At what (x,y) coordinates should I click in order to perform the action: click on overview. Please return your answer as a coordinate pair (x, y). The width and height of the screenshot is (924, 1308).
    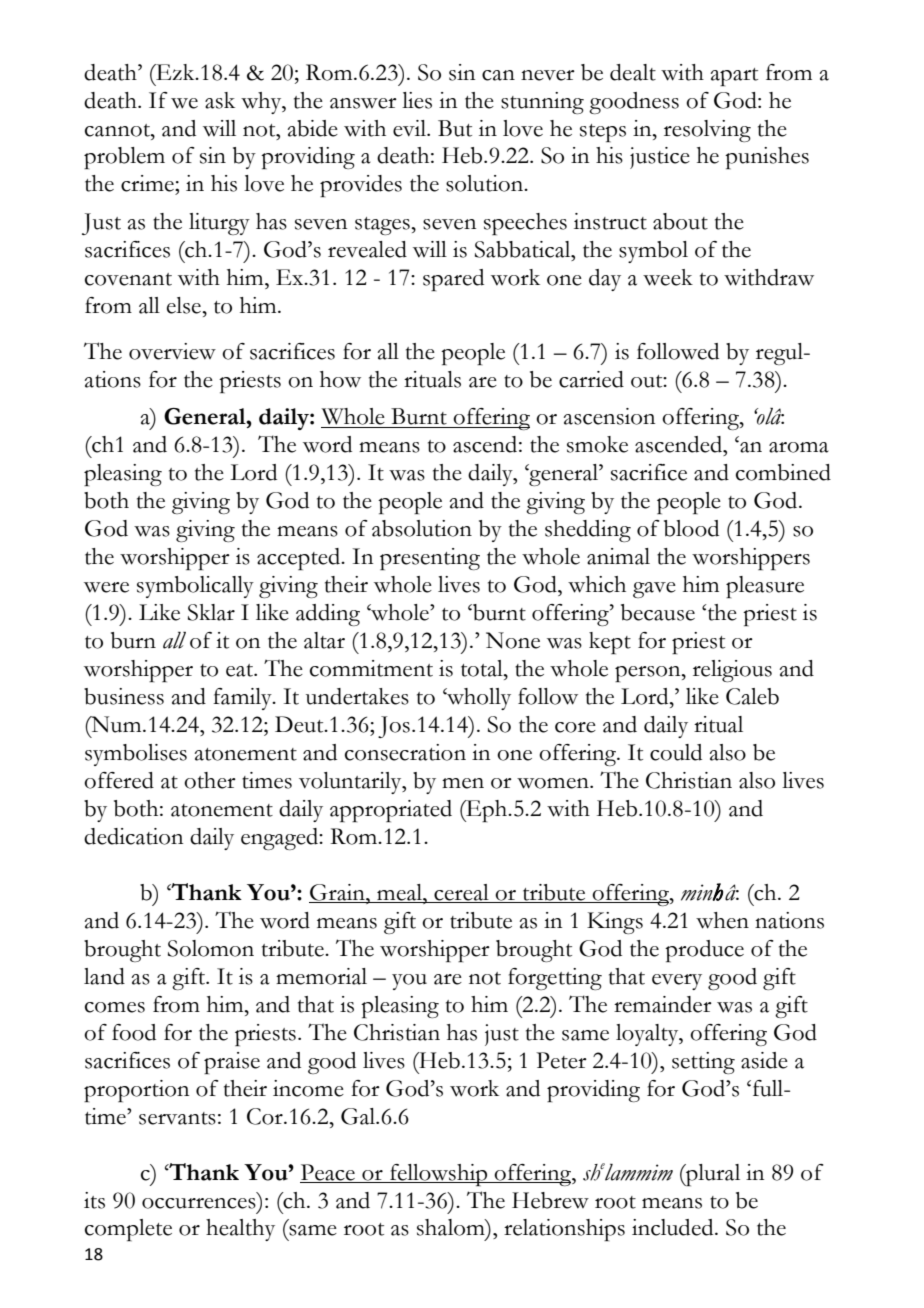
    Looking at the image, I should click on (172, 351).
